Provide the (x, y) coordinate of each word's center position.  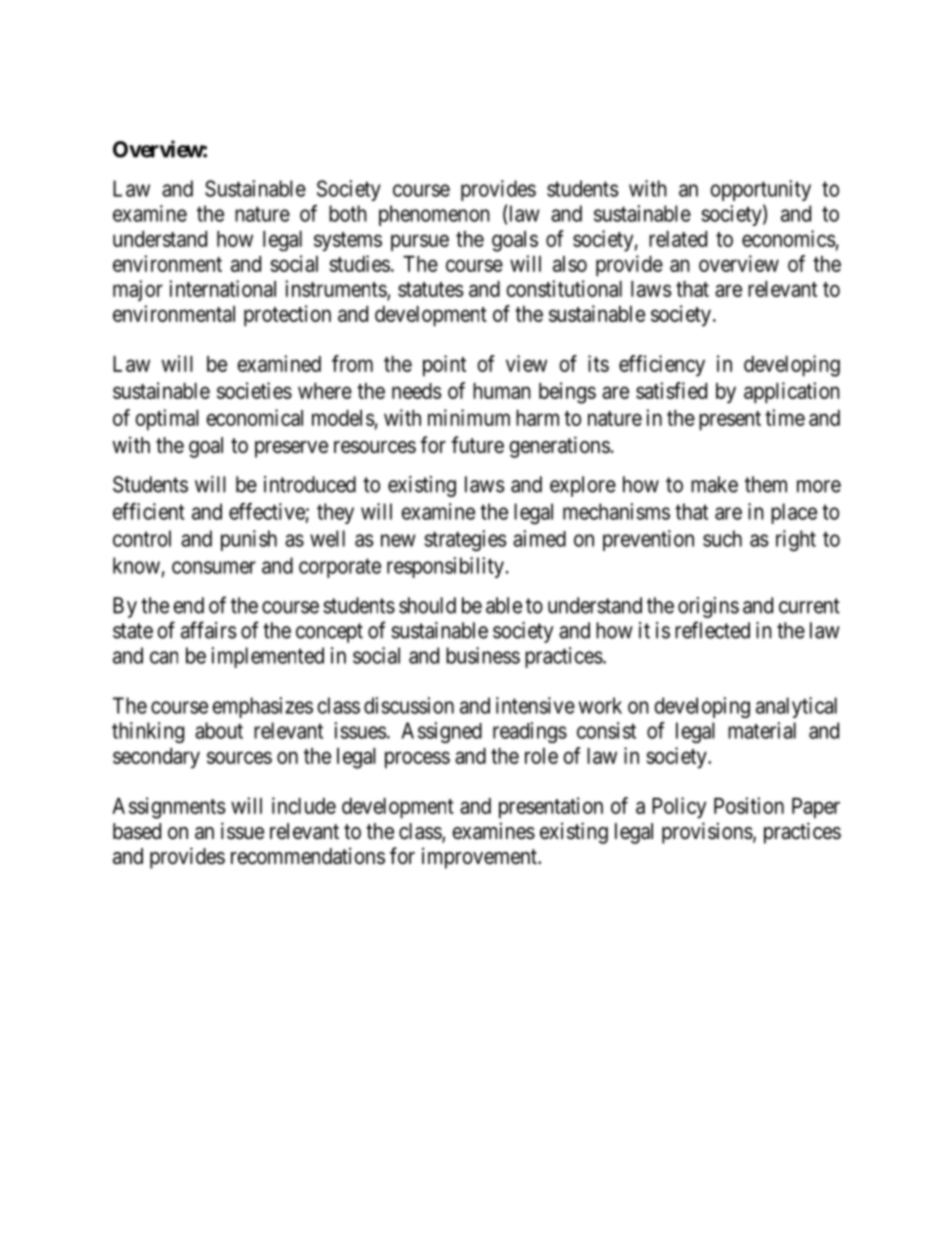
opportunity (760, 190)
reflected (712, 630)
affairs (209, 630)
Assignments (169, 808)
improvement (480, 858)
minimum (469, 417)
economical (254, 417)
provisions (707, 833)
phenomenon (434, 215)
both (348, 213)
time (785, 417)
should (427, 605)
